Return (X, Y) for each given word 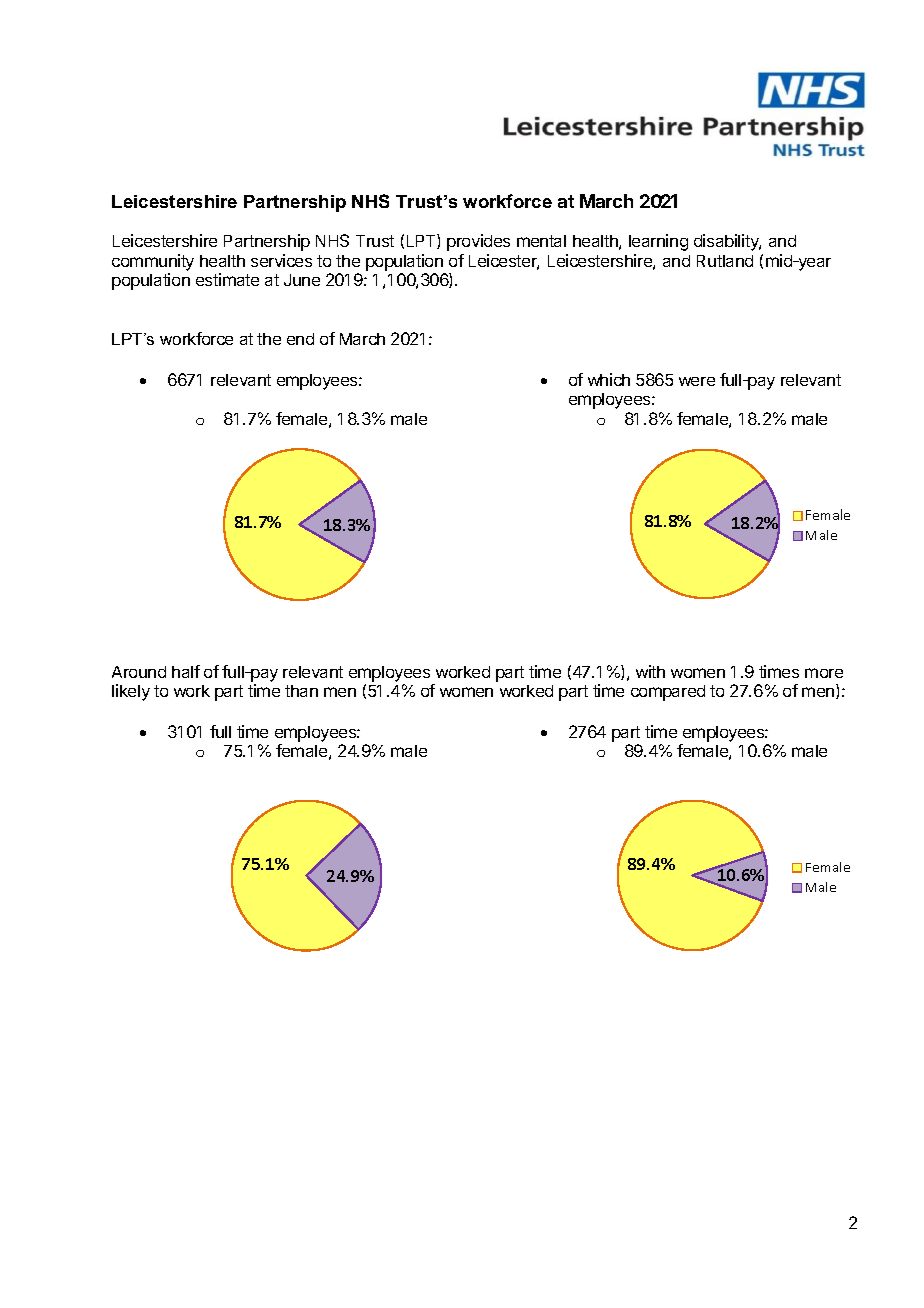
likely (131, 692)
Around (139, 672)
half (186, 671)
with (650, 671)
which (609, 379)
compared (668, 693)
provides (478, 242)
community (153, 262)
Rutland (725, 261)
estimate (227, 279)
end (300, 339)
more (824, 673)
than (301, 691)
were (697, 381)
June (302, 280)
